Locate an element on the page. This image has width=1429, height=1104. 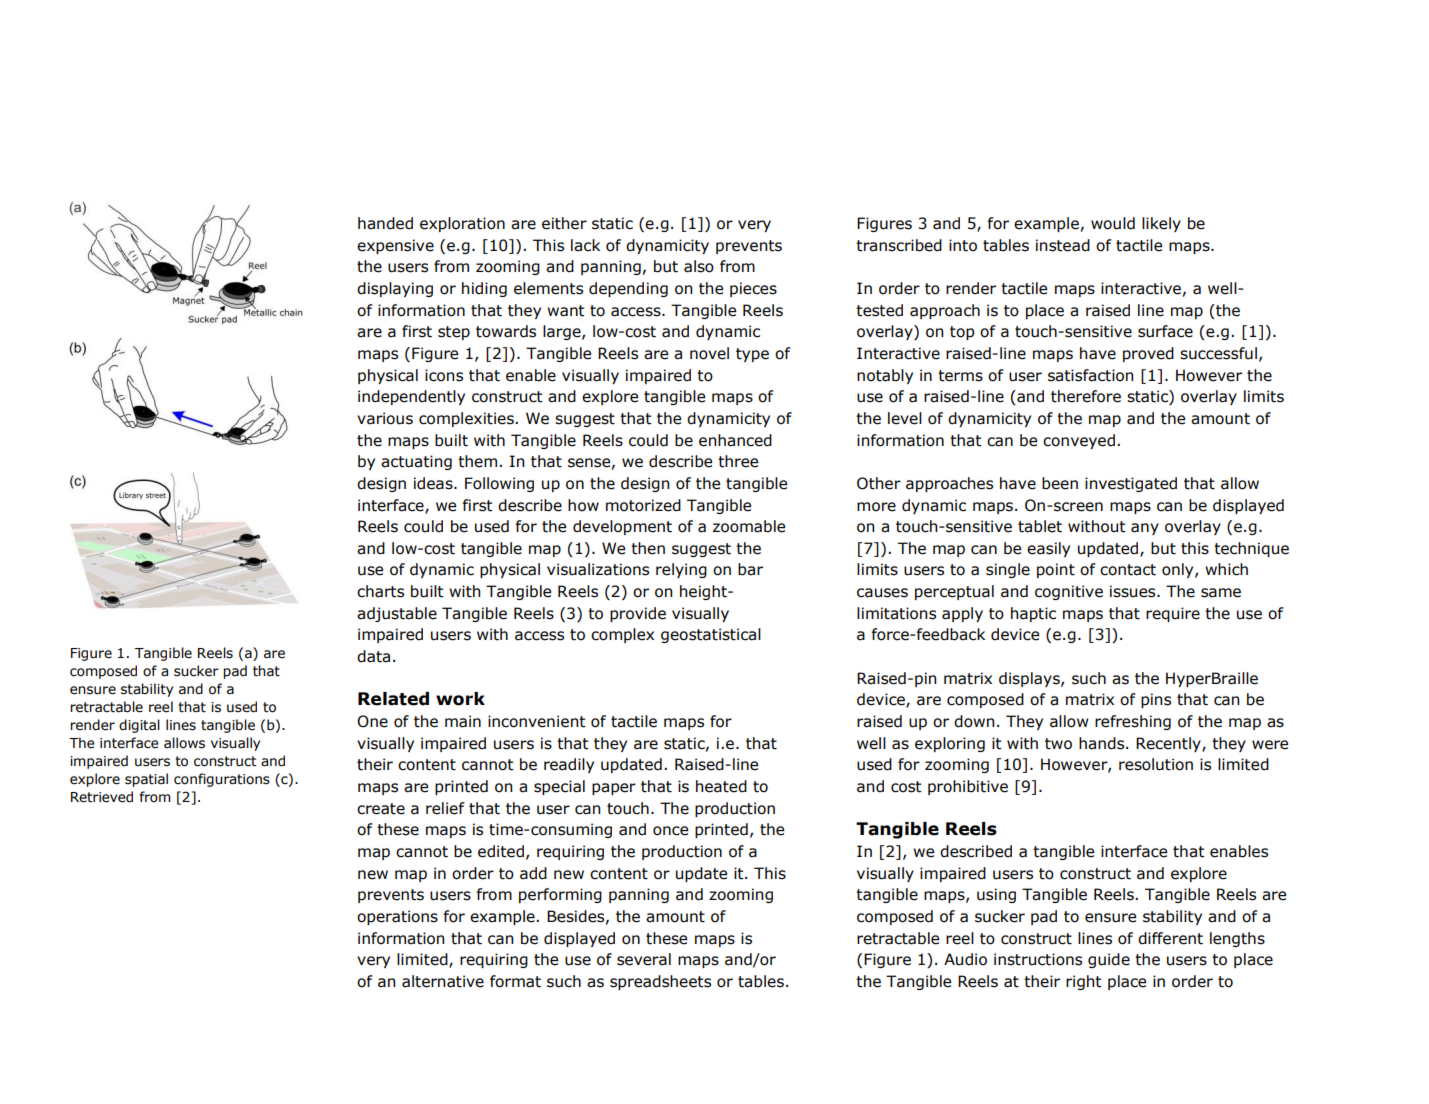
guide is located at coordinates (1109, 960).
